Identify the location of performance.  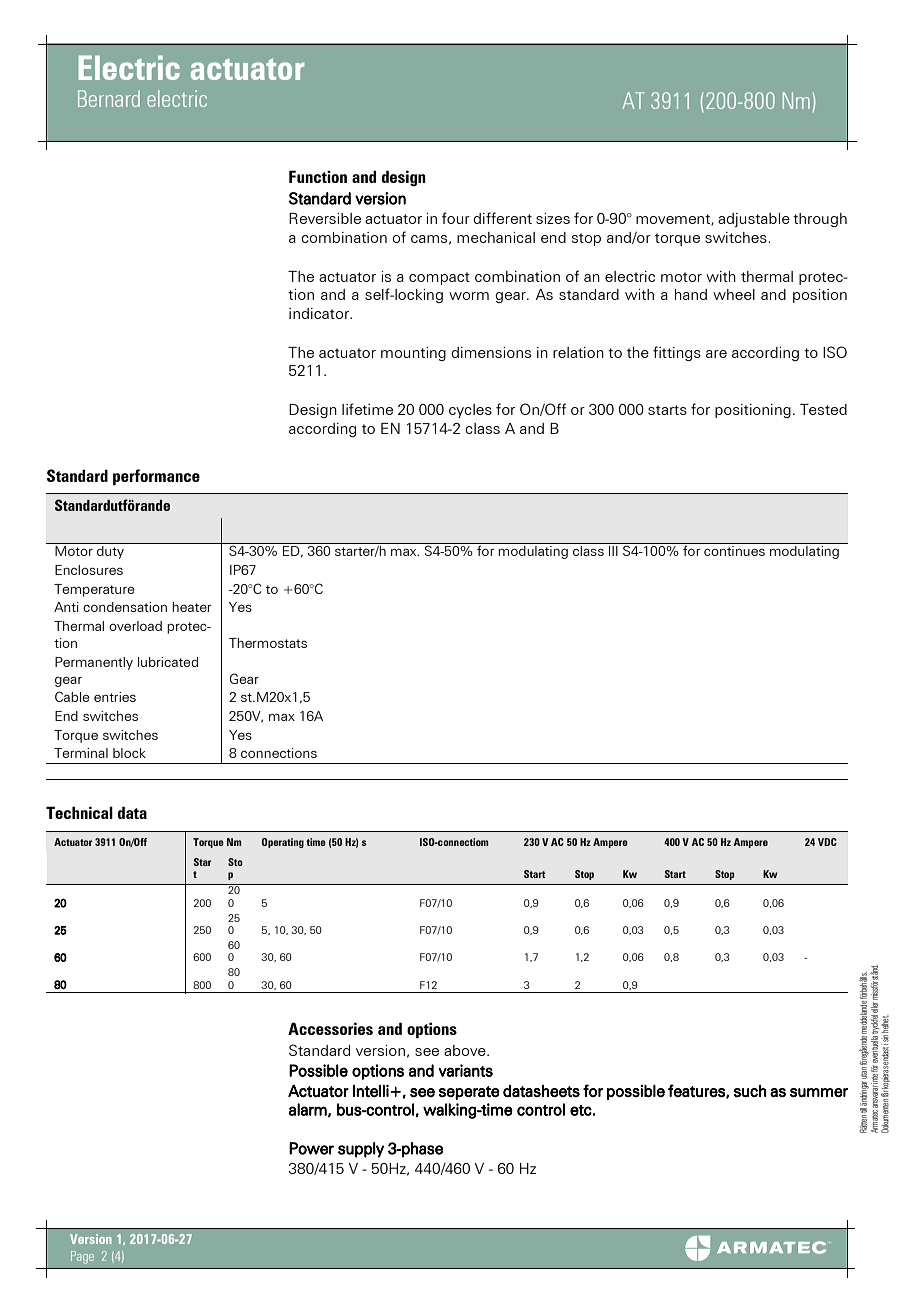
(156, 477).
